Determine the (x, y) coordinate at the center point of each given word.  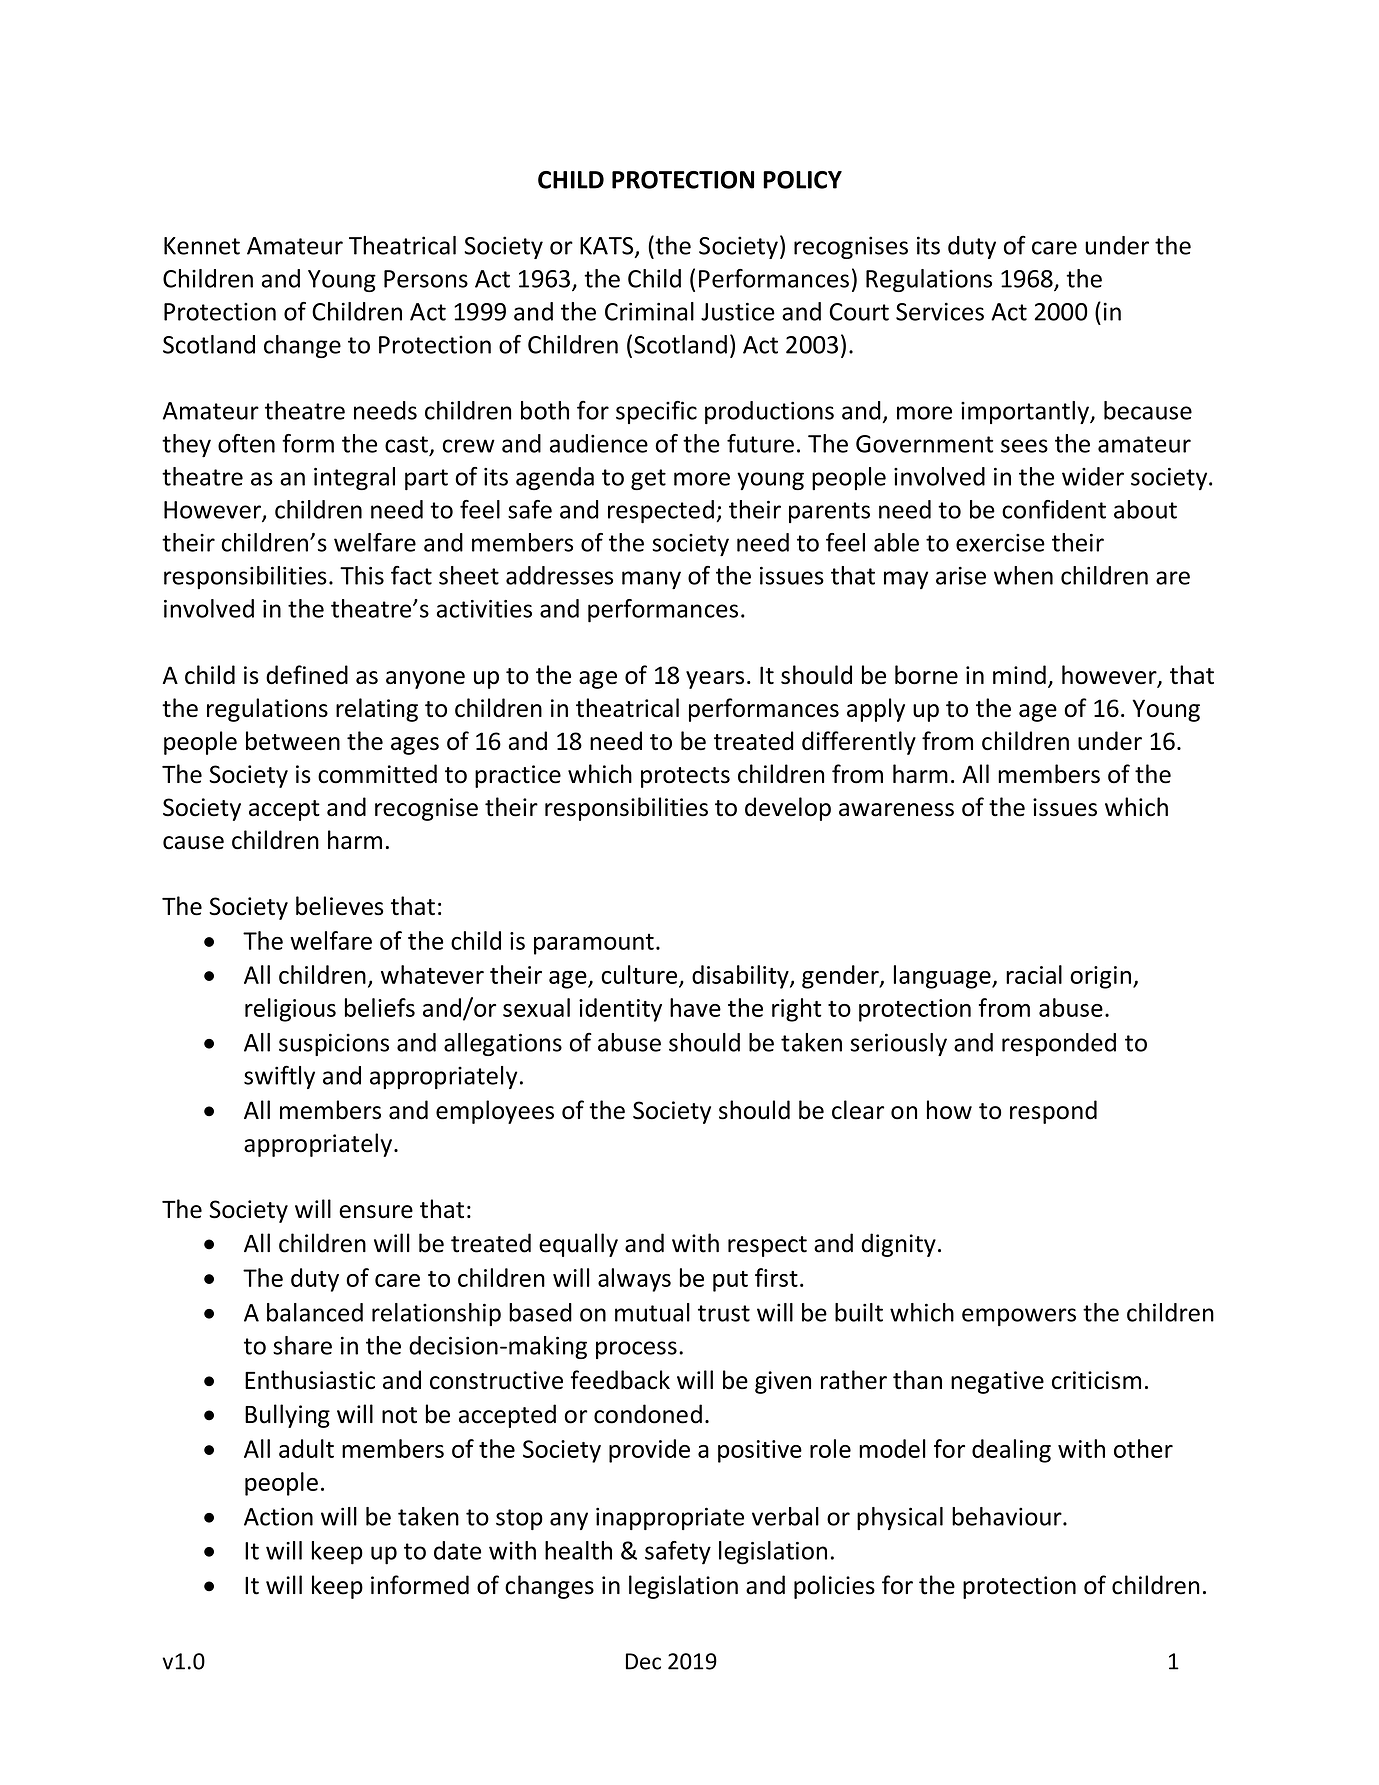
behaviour (1008, 1516)
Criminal (649, 311)
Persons (426, 279)
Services (940, 311)
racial (1034, 974)
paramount (594, 944)
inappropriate (670, 1518)
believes (340, 906)
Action (278, 1516)
